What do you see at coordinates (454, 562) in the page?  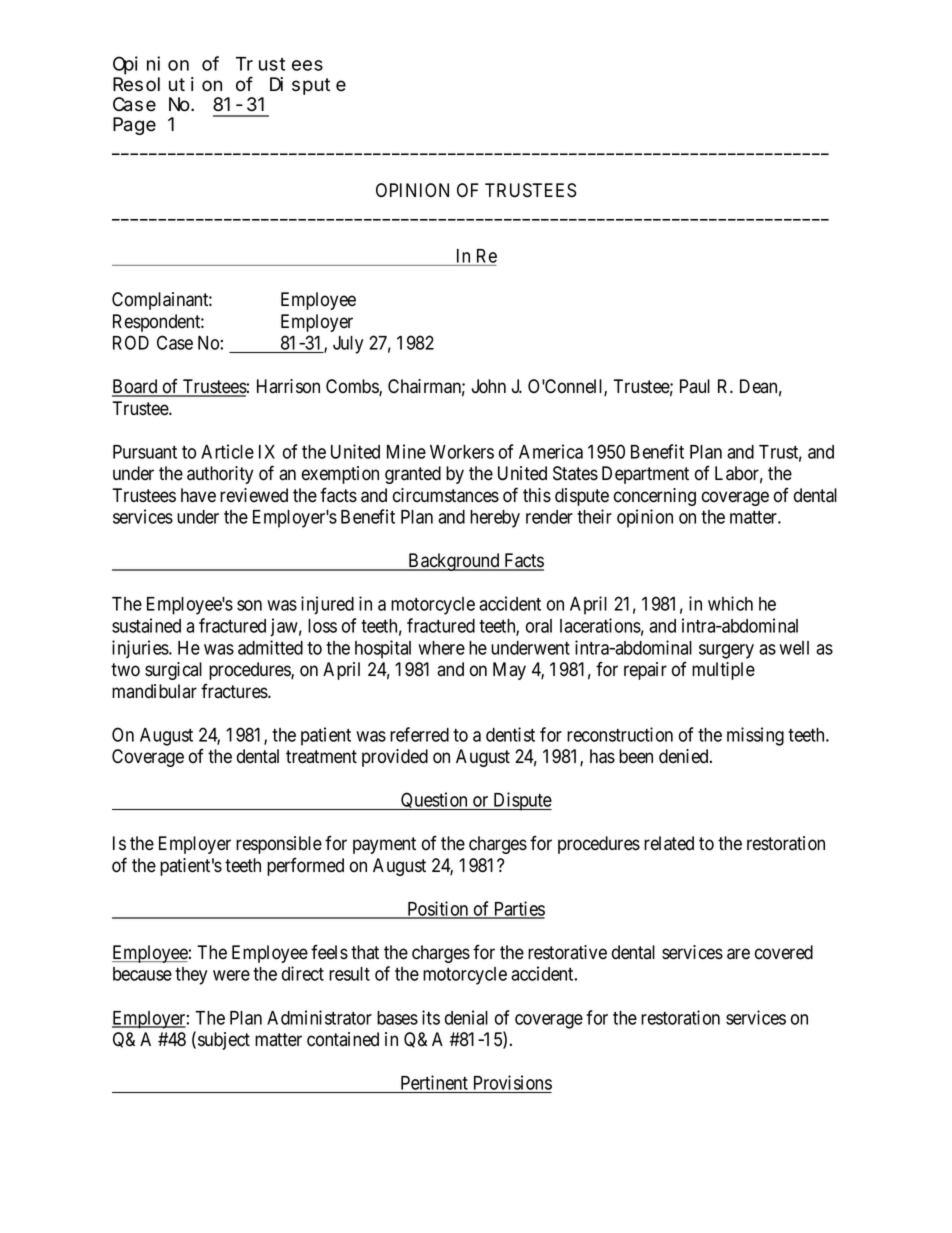 I see `Background` at bounding box center [454, 562].
